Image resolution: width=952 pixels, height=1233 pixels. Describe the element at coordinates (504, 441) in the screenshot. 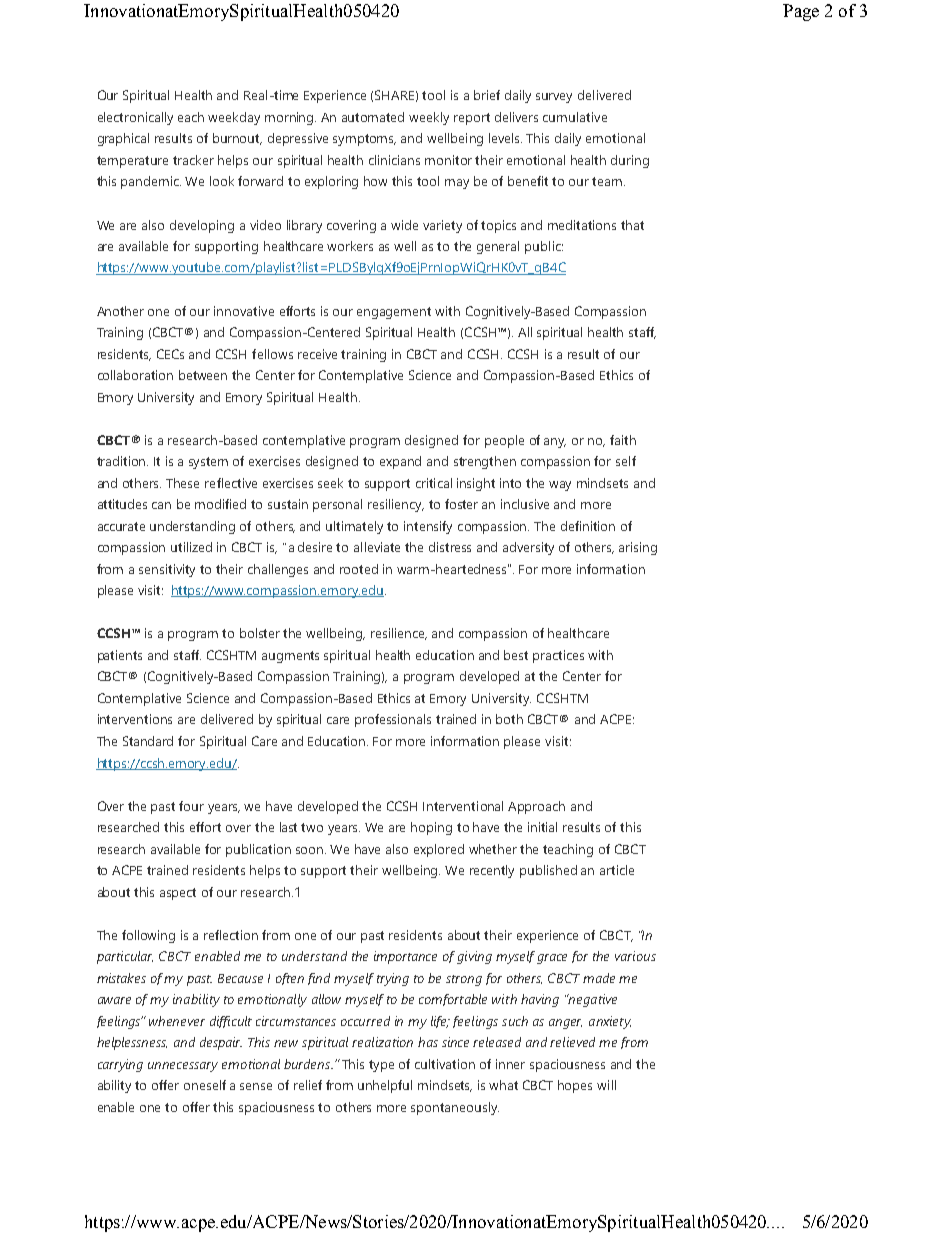

I see `people` at that location.
